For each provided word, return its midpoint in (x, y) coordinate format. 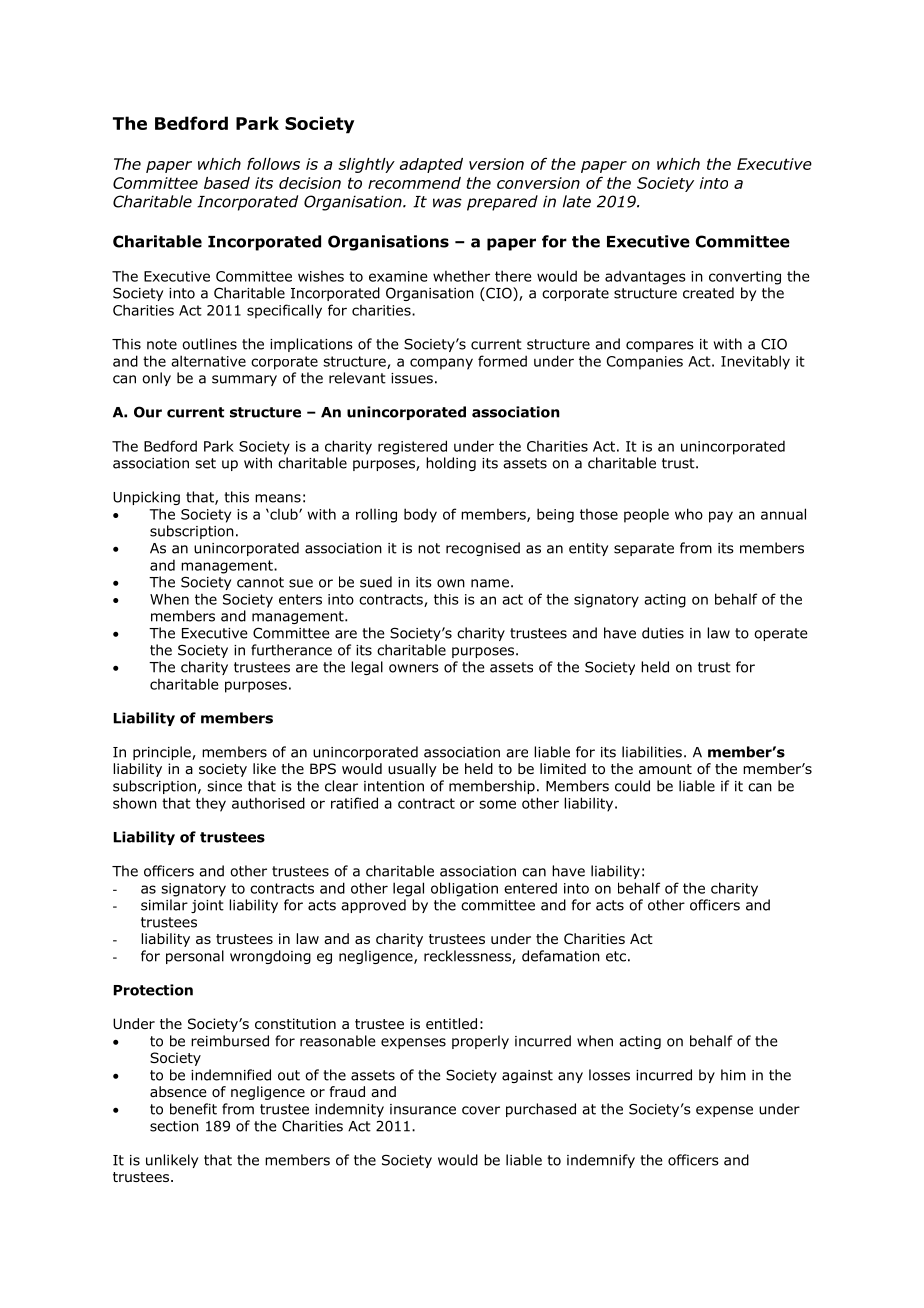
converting (745, 278)
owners (414, 668)
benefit (193, 1109)
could (632, 786)
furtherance (291, 650)
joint (207, 906)
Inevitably (755, 362)
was (447, 203)
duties (663, 633)
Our (148, 412)
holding (451, 464)
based (227, 183)
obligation (464, 889)
